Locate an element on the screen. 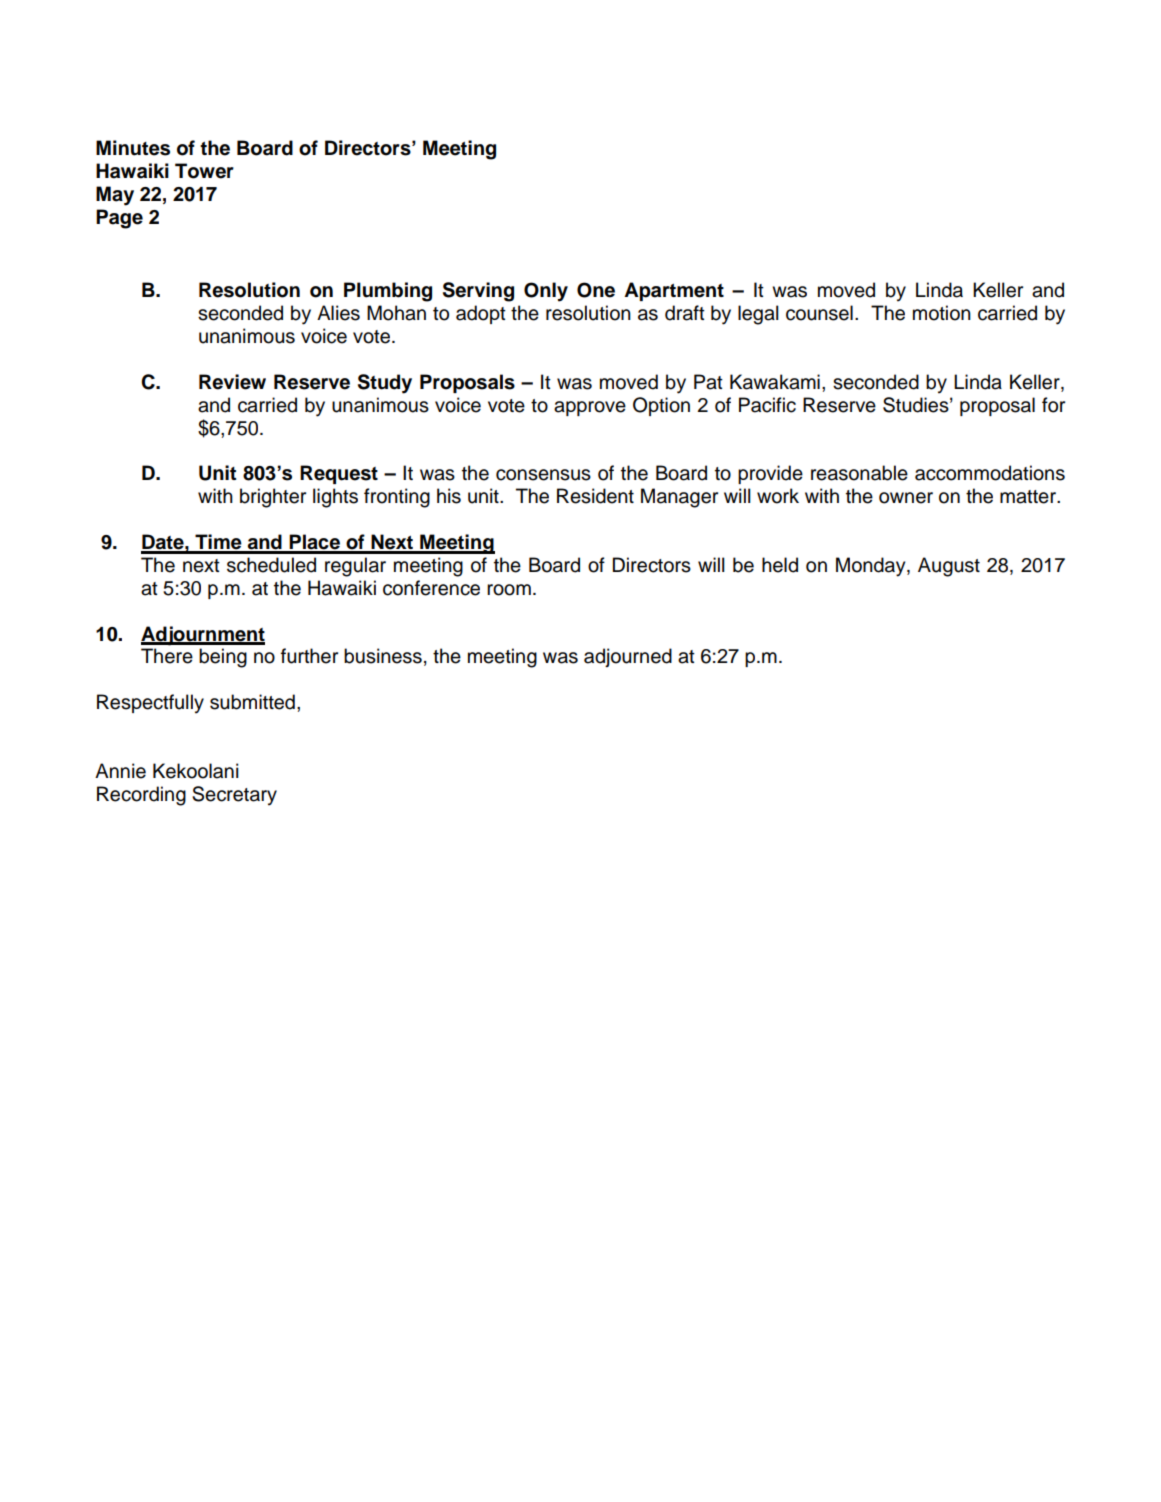  room is located at coordinates (509, 590).
